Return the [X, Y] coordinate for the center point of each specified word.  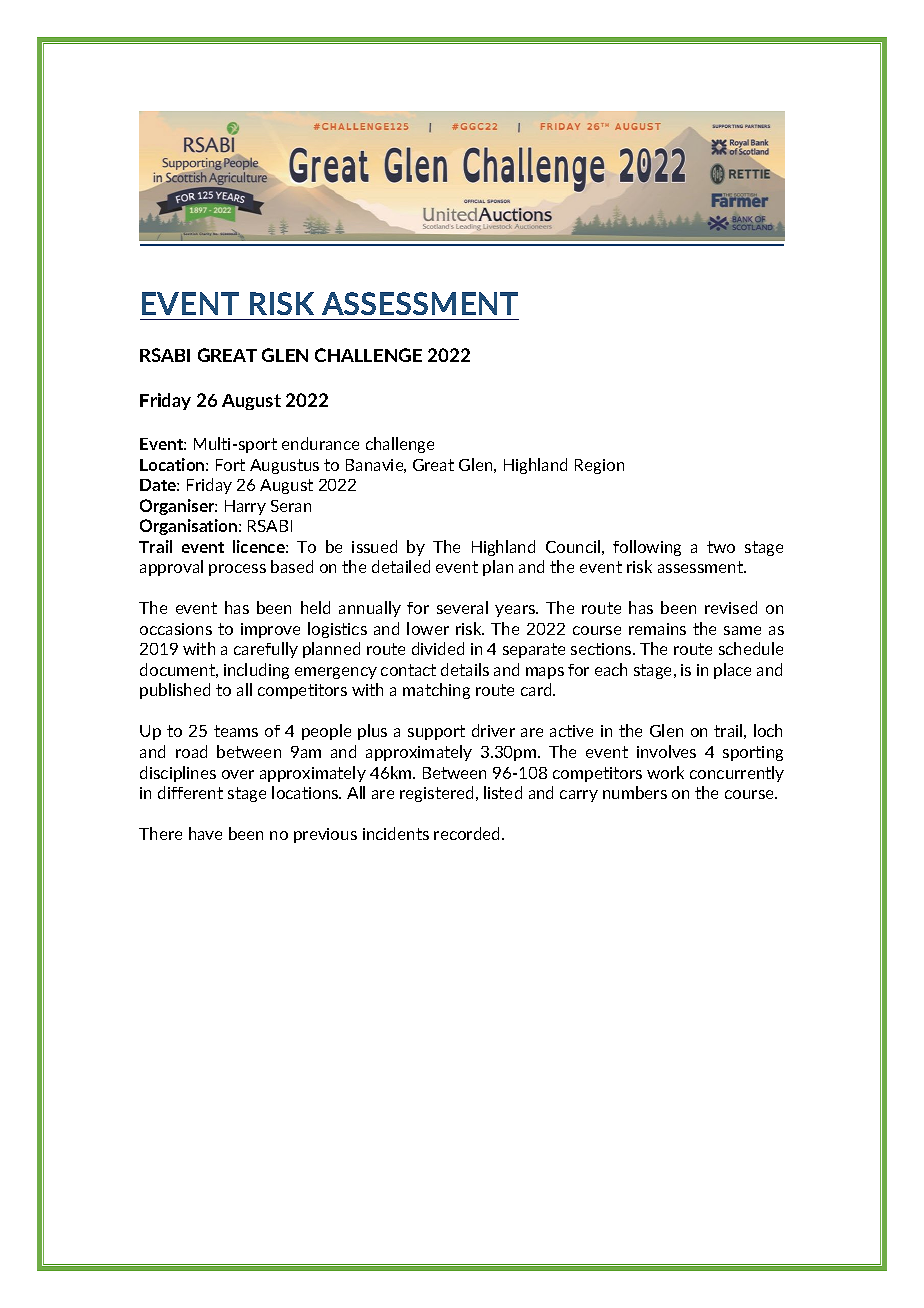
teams [236, 731]
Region [599, 466]
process [237, 570]
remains [657, 629]
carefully [266, 650]
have [205, 833]
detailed [401, 566]
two [721, 547]
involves [666, 751]
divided [438, 648]
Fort [230, 465]
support [436, 732]
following [647, 548]
